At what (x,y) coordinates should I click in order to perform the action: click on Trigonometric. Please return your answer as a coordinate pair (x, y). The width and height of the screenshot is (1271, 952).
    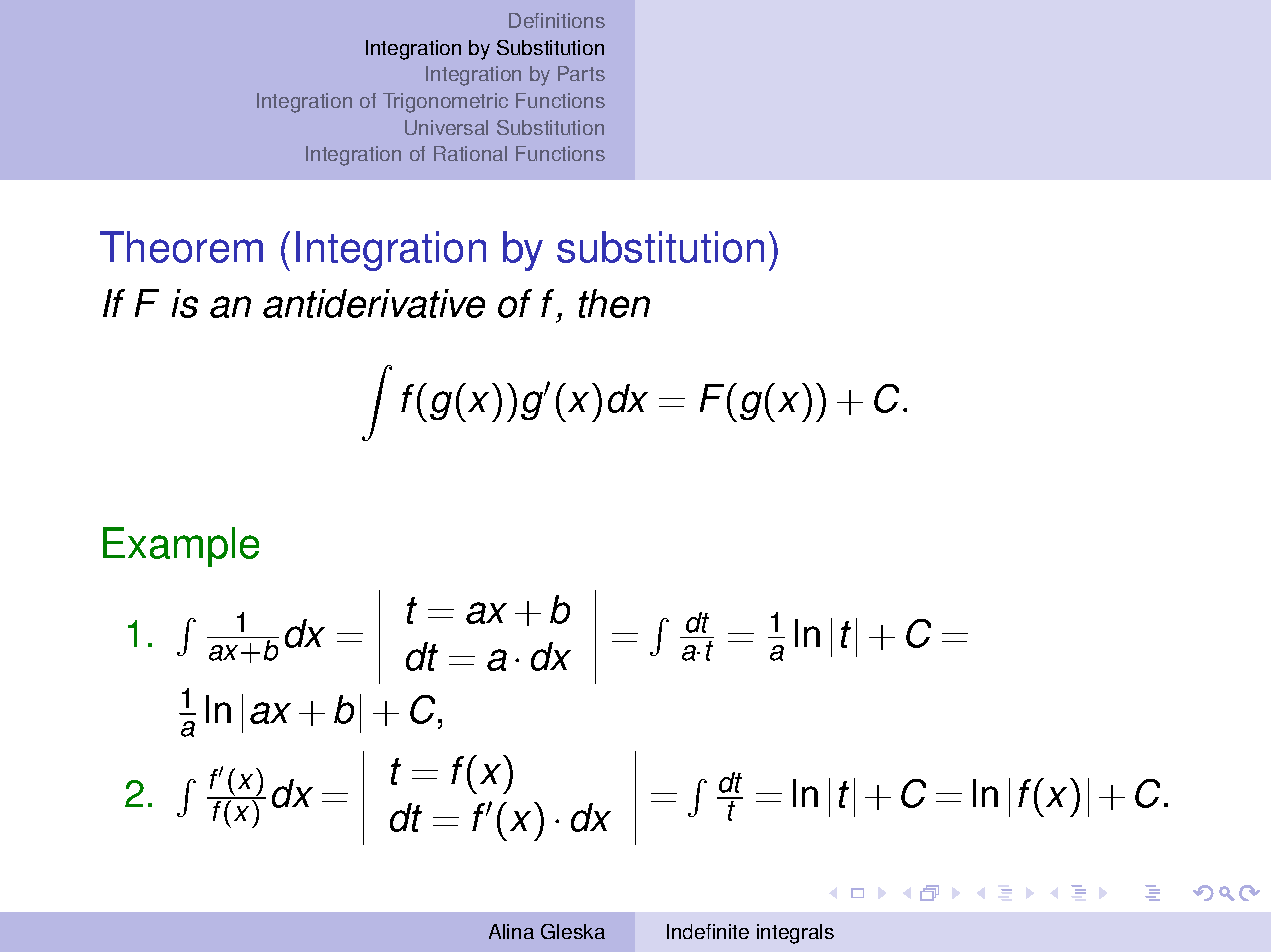
    Looking at the image, I should click on (445, 103).
